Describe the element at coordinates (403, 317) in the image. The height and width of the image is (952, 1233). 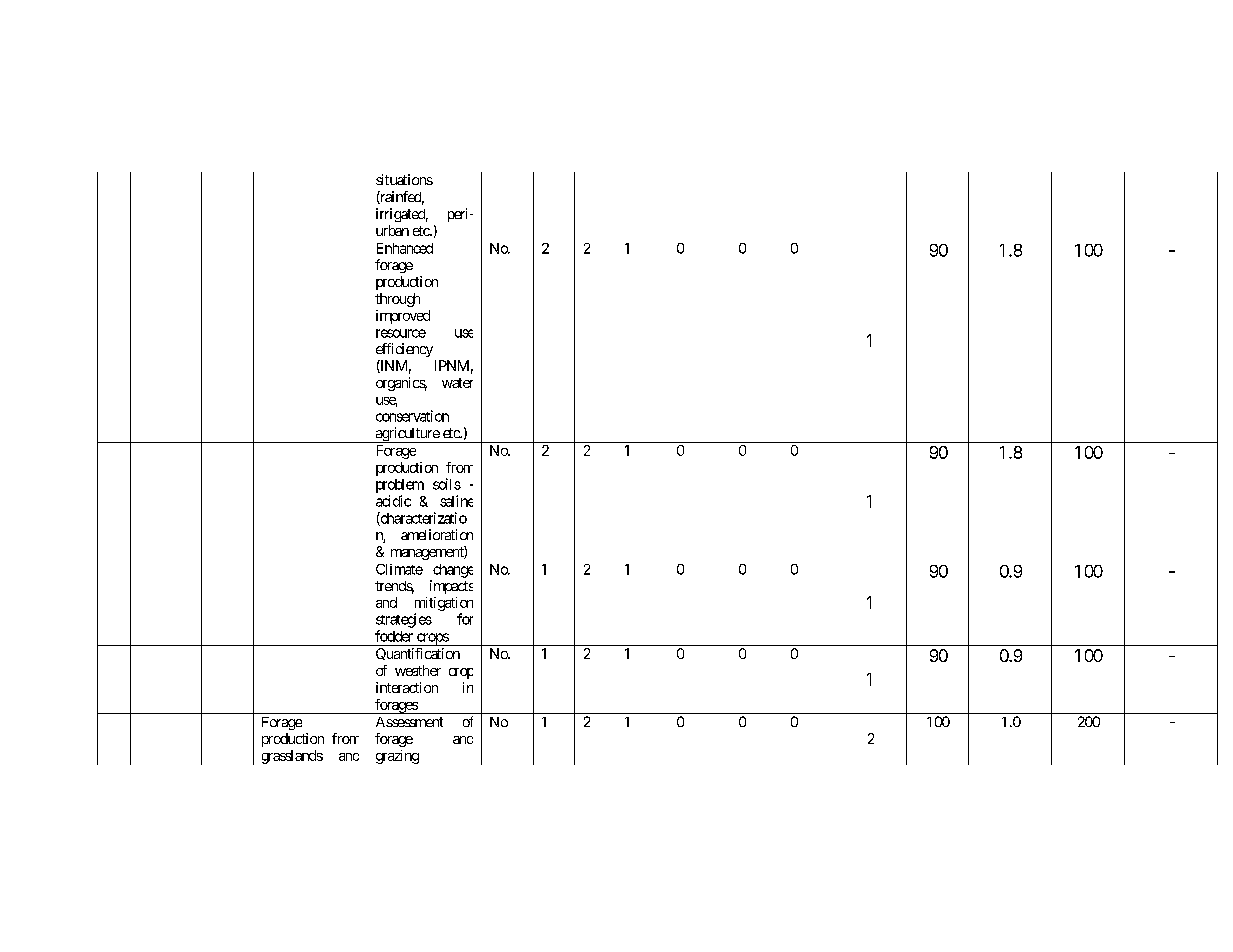
I see `improved` at that location.
